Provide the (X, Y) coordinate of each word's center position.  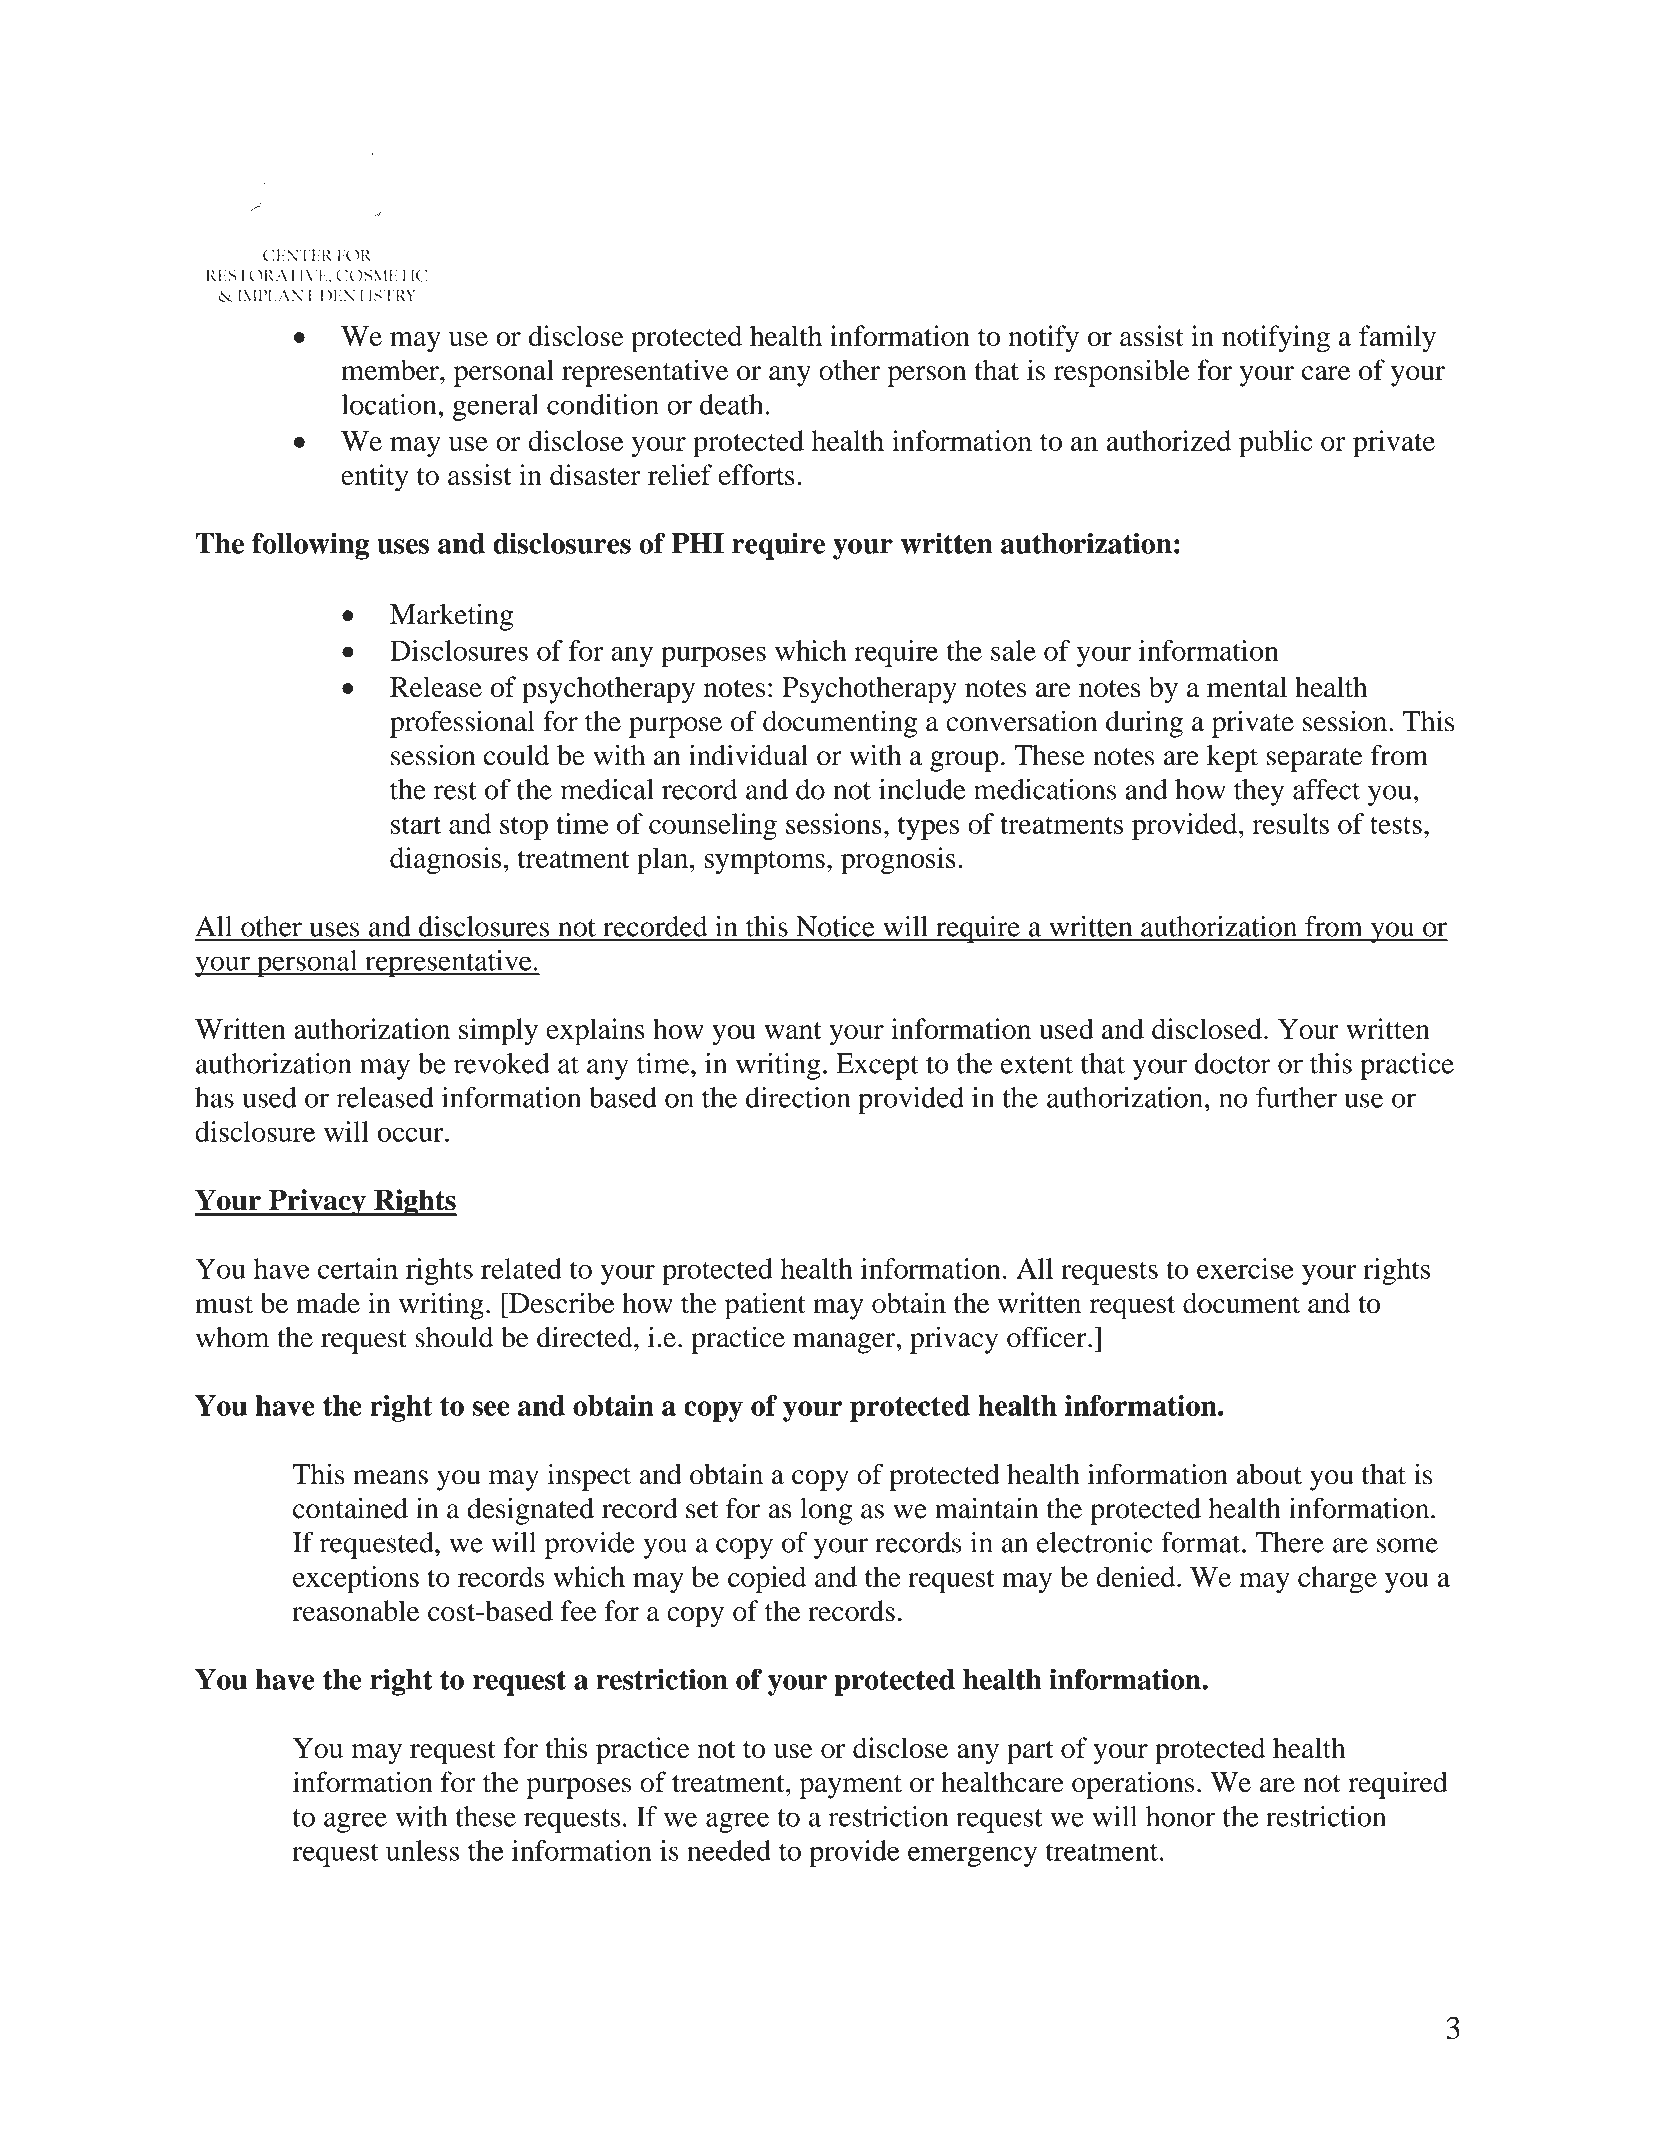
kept (1232, 758)
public (1275, 444)
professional (462, 724)
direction (798, 1097)
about (1269, 1474)
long (826, 1511)
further (1296, 1097)
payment (851, 1787)
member (391, 370)
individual (748, 755)
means (390, 1477)
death (731, 404)
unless (422, 1850)
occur (412, 1134)
